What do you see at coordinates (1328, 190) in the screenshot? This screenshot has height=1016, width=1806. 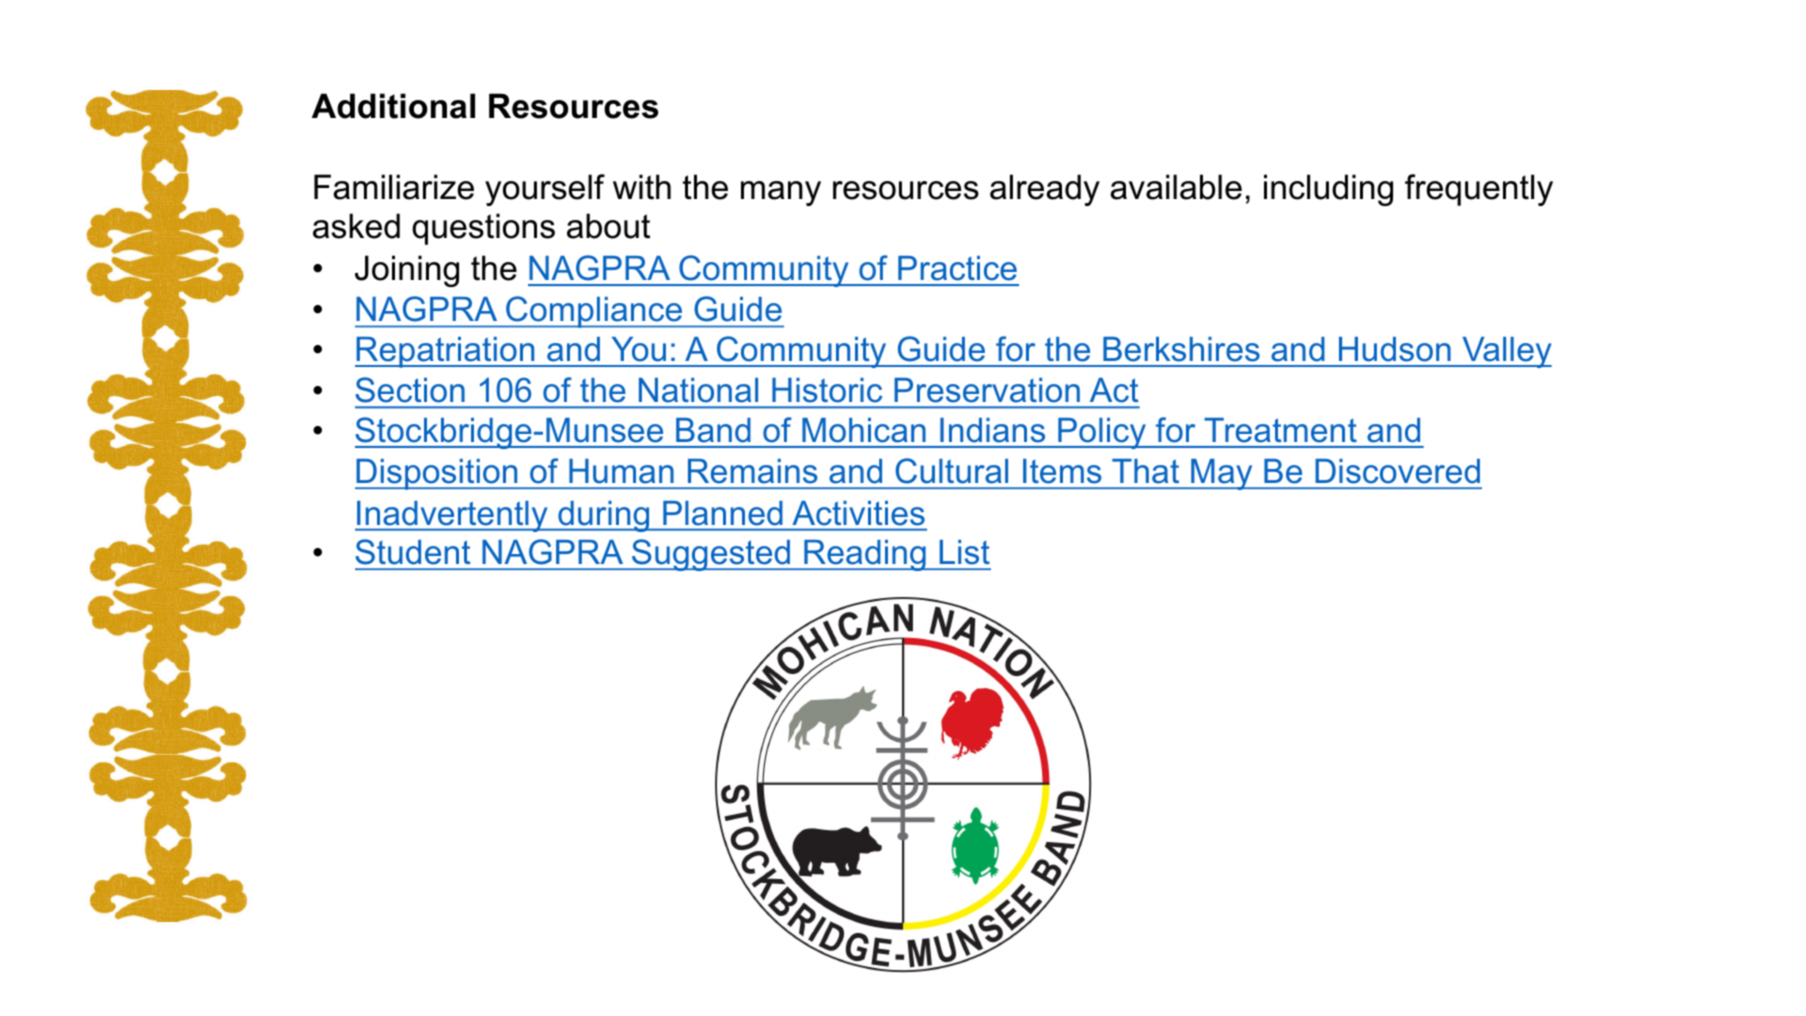 I see `including` at bounding box center [1328, 190].
